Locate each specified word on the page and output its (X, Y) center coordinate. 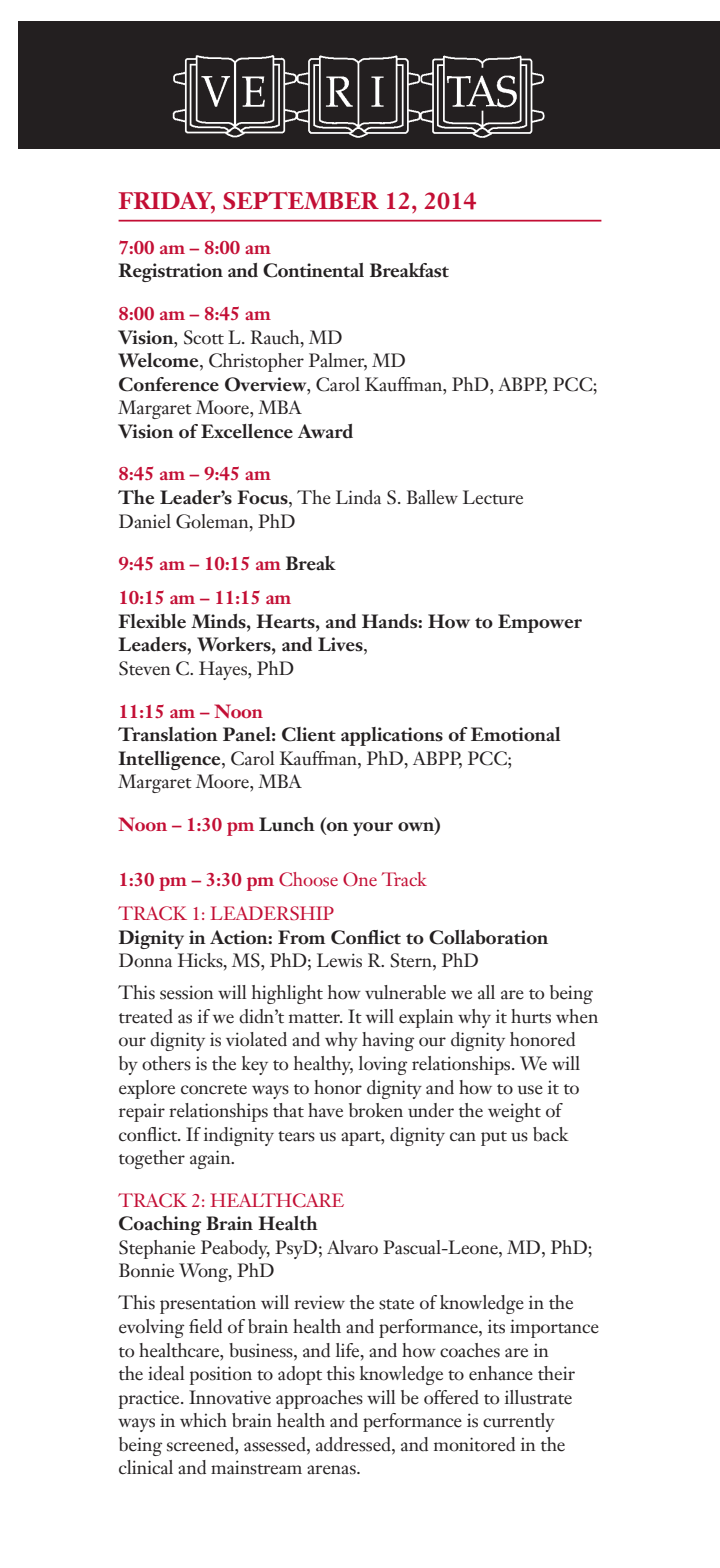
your (373, 829)
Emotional (516, 734)
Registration (170, 272)
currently (519, 1422)
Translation (168, 734)
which (203, 1420)
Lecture (493, 497)
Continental (313, 270)
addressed (354, 1444)
